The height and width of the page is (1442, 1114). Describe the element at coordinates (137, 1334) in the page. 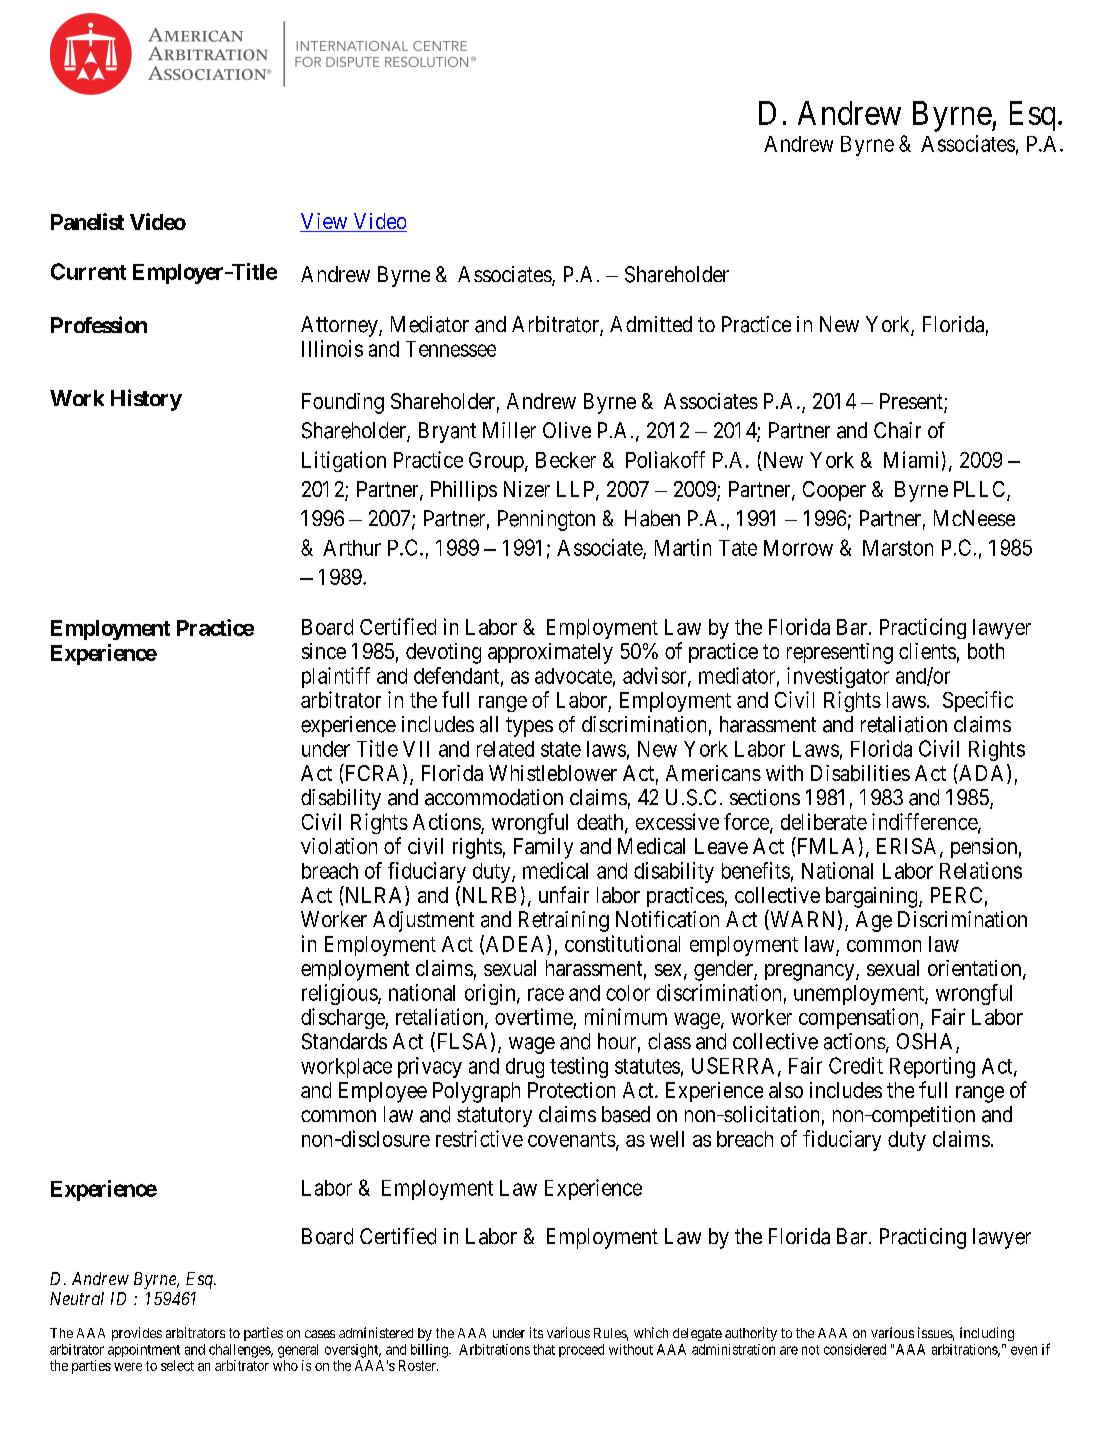

I see `provides` at that location.
